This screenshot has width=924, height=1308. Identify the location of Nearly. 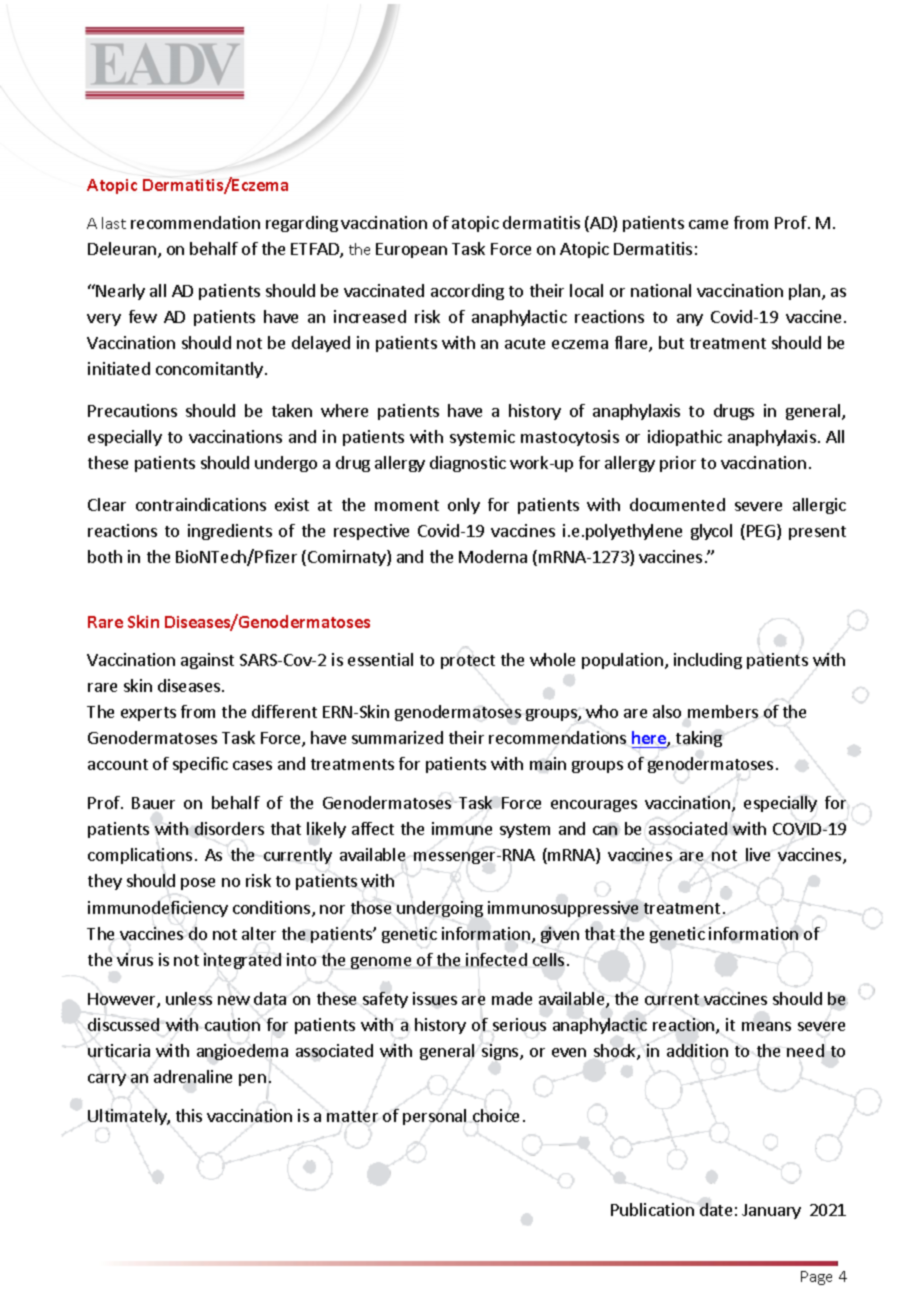
(120, 292).
